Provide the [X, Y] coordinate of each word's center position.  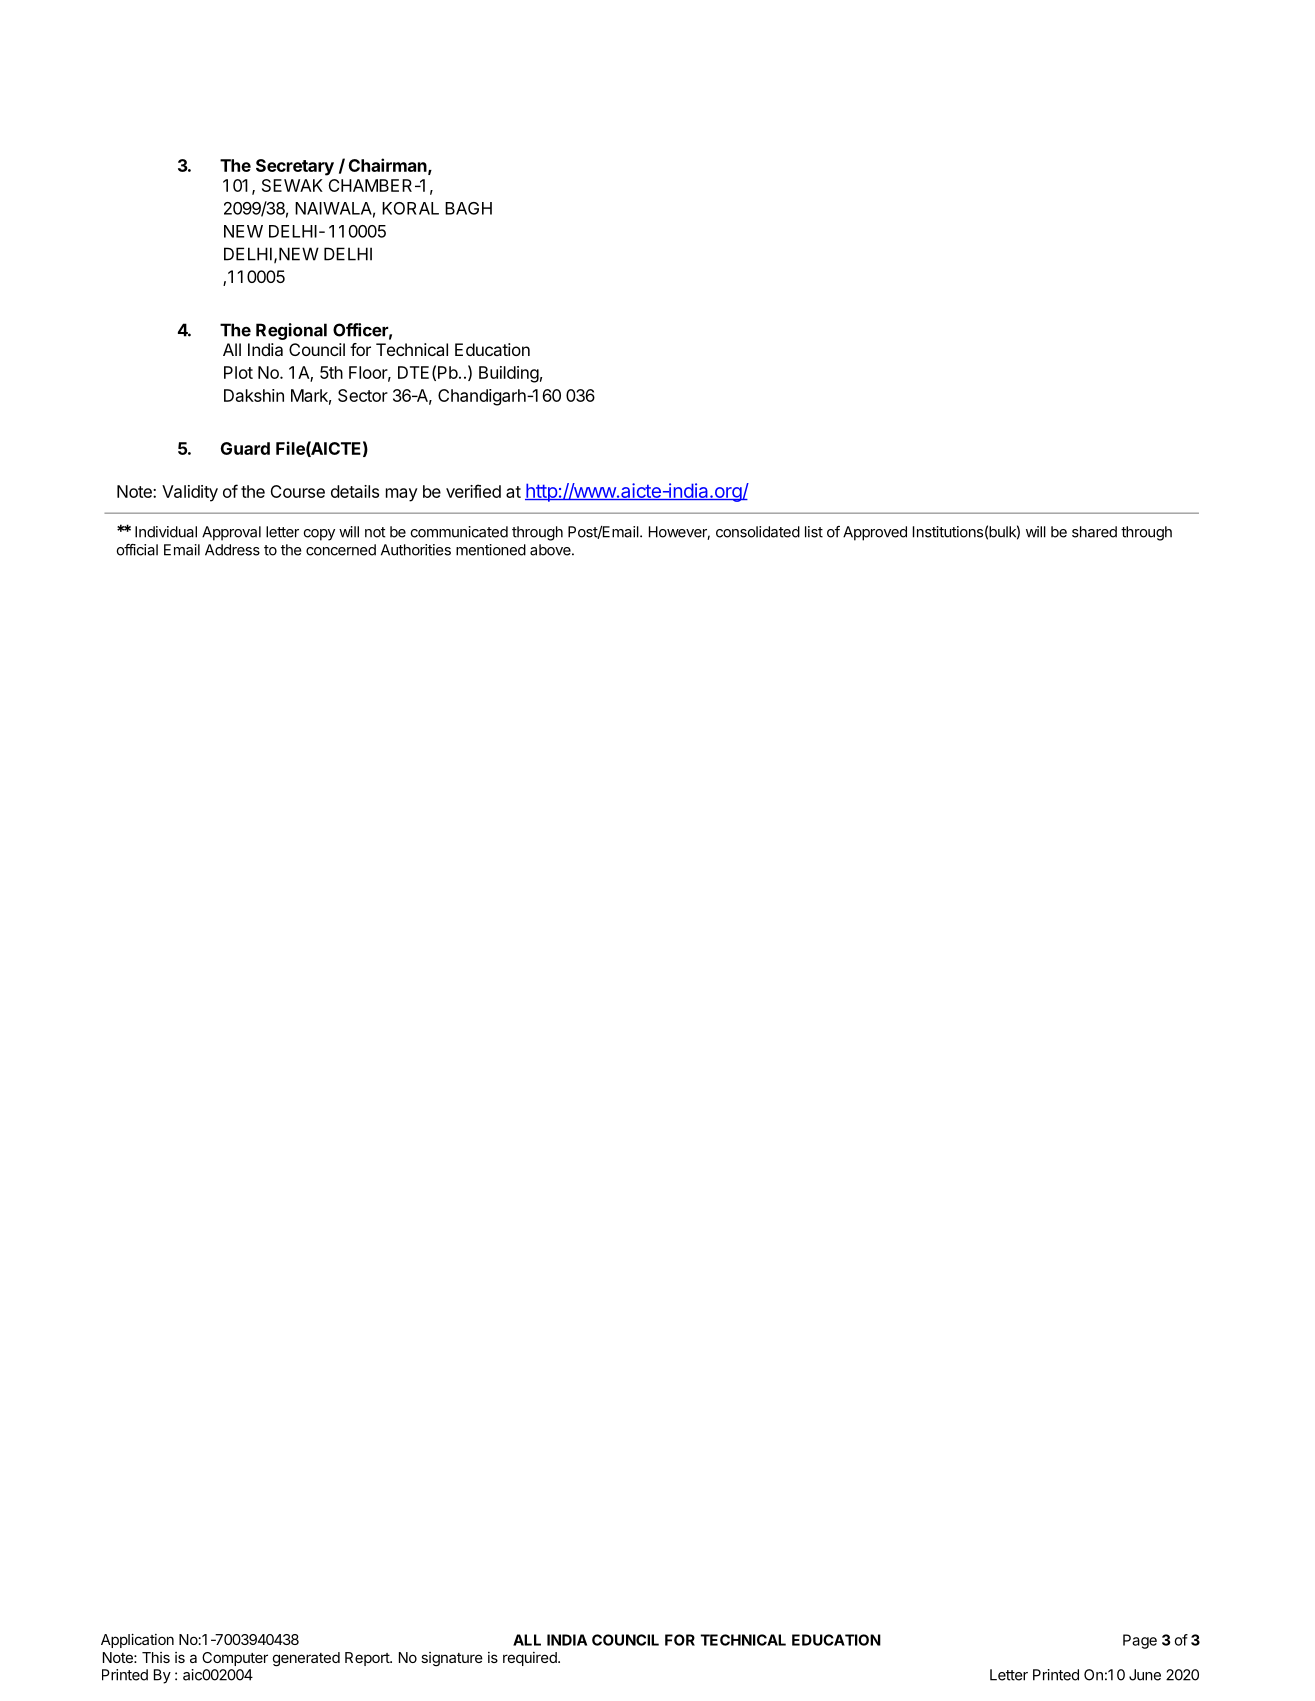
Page [1140, 1641]
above [551, 550]
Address [232, 550]
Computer [235, 1659]
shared [1094, 532]
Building [509, 374]
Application [137, 1640]
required [531, 1659]
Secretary [295, 167]
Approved [875, 533]
